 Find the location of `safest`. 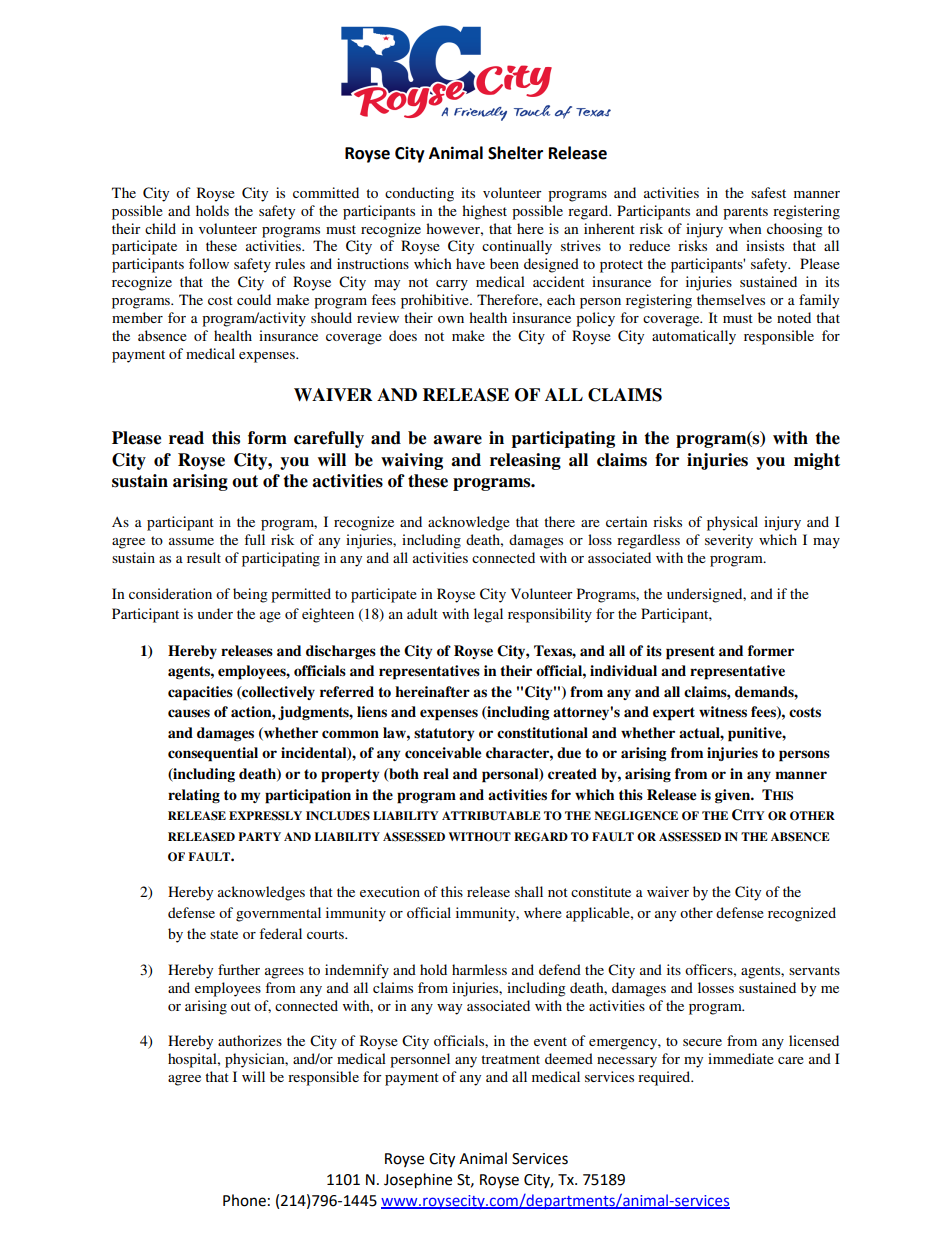

safest is located at coordinates (768, 192).
